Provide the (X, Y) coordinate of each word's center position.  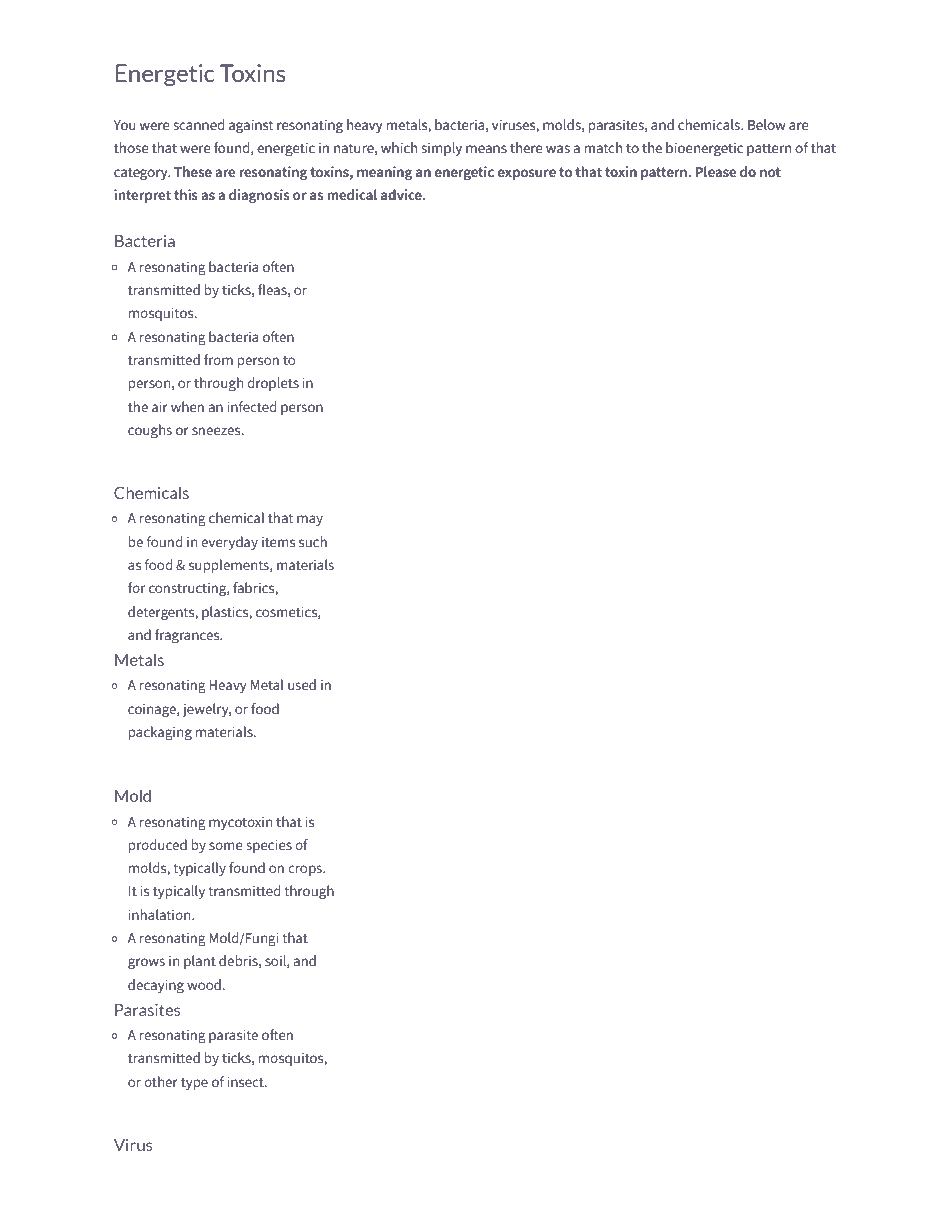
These (193, 172)
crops (306, 870)
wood (204, 984)
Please (716, 172)
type (194, 1084)
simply (441, 149)
